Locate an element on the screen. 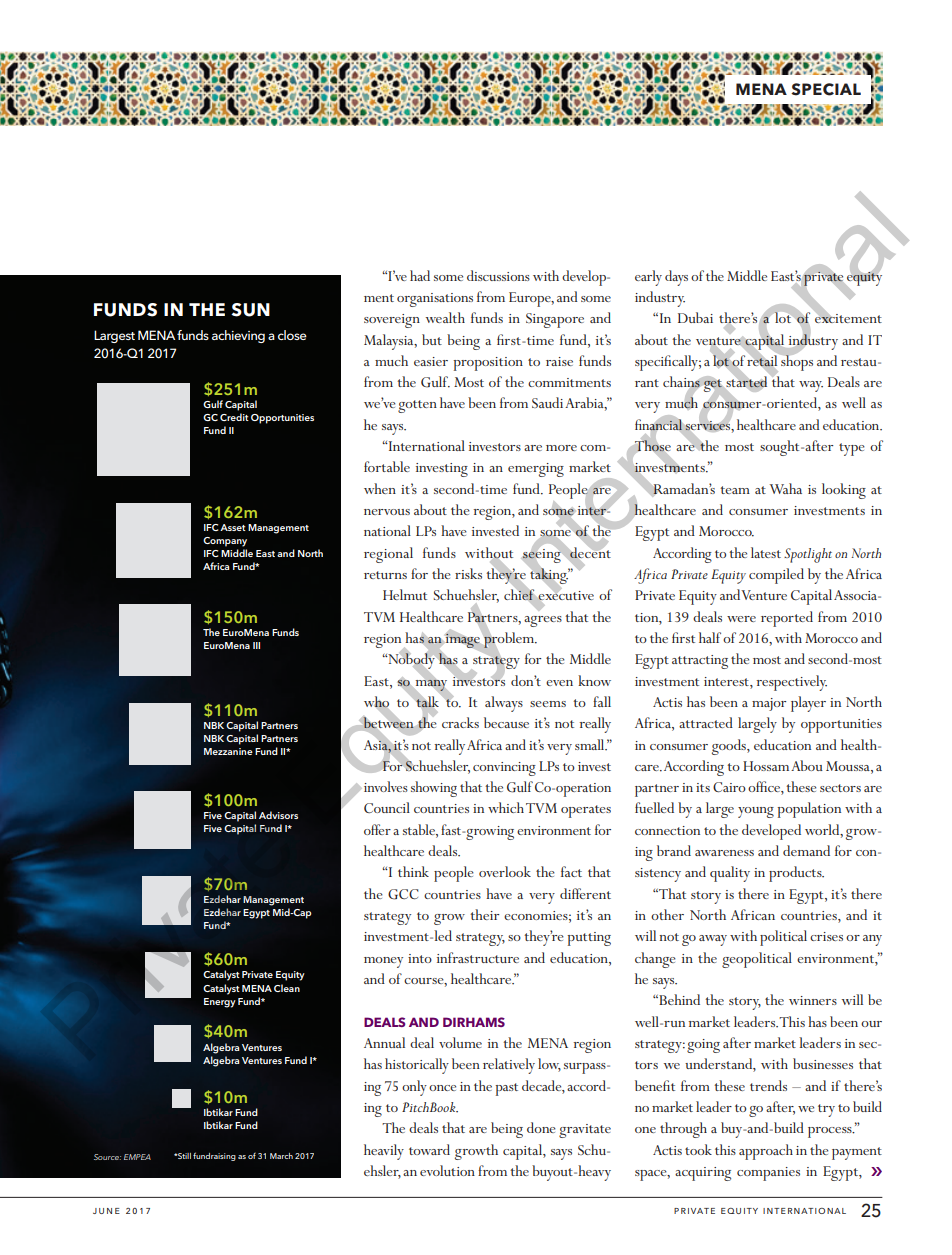  had is located at coordinates (420, 275).
